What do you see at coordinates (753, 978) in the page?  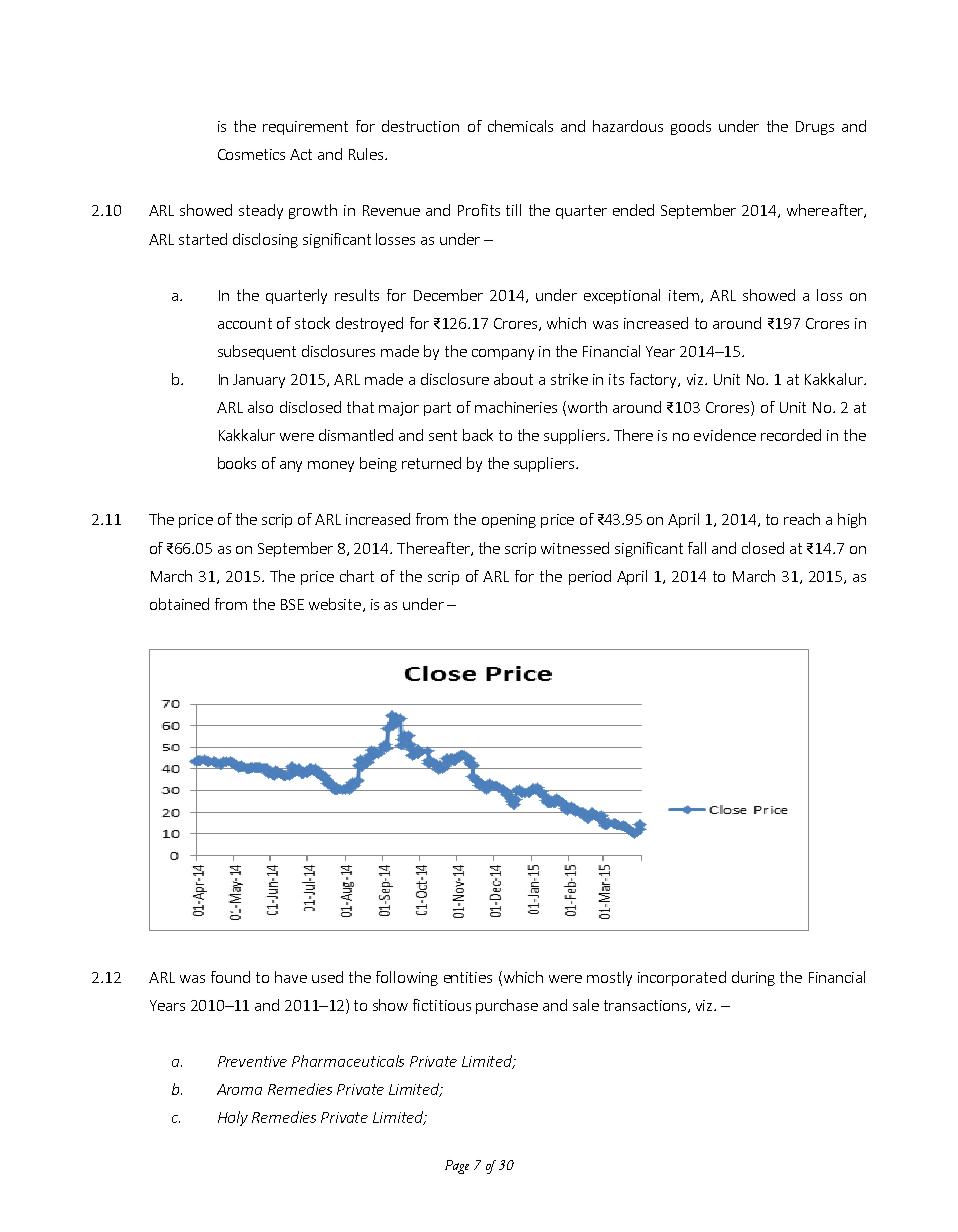 I see `during` at bounding box center [753, 978].
